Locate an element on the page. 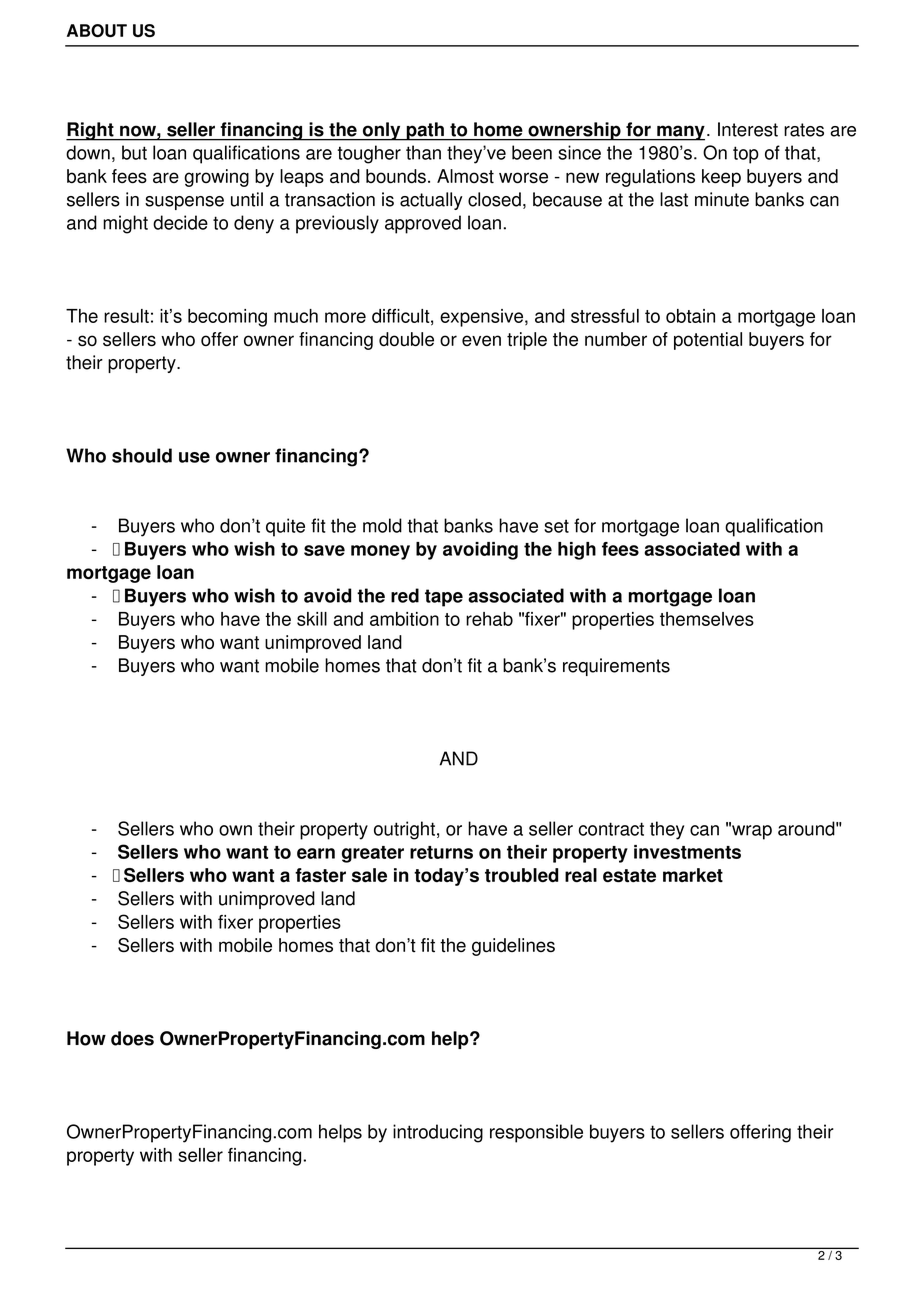 This image has height=1308, width=924. does is located at coordinates (132, 1038).
